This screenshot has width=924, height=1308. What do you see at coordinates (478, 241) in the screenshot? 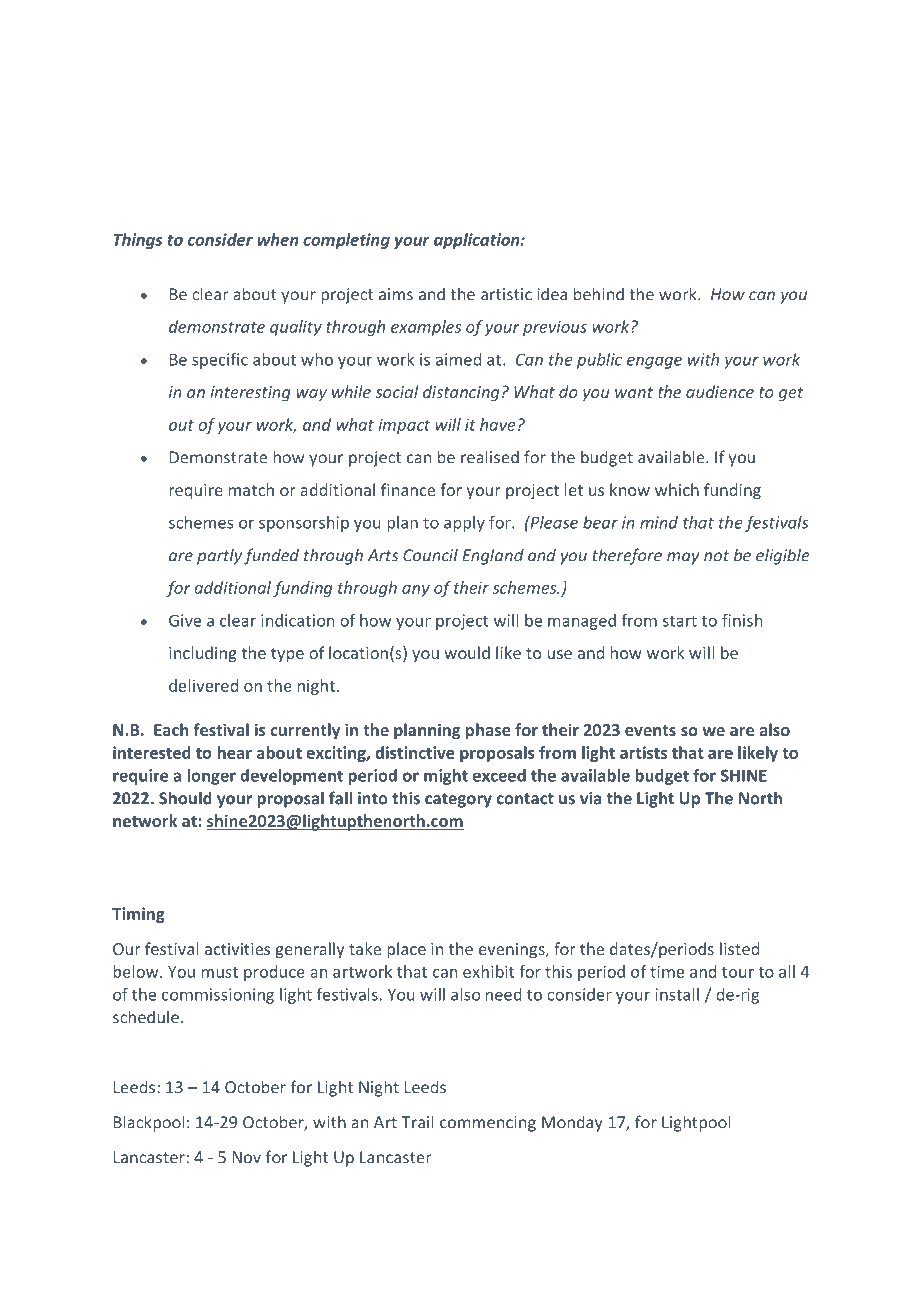
I see `application` at bounding box center [478, 241].
